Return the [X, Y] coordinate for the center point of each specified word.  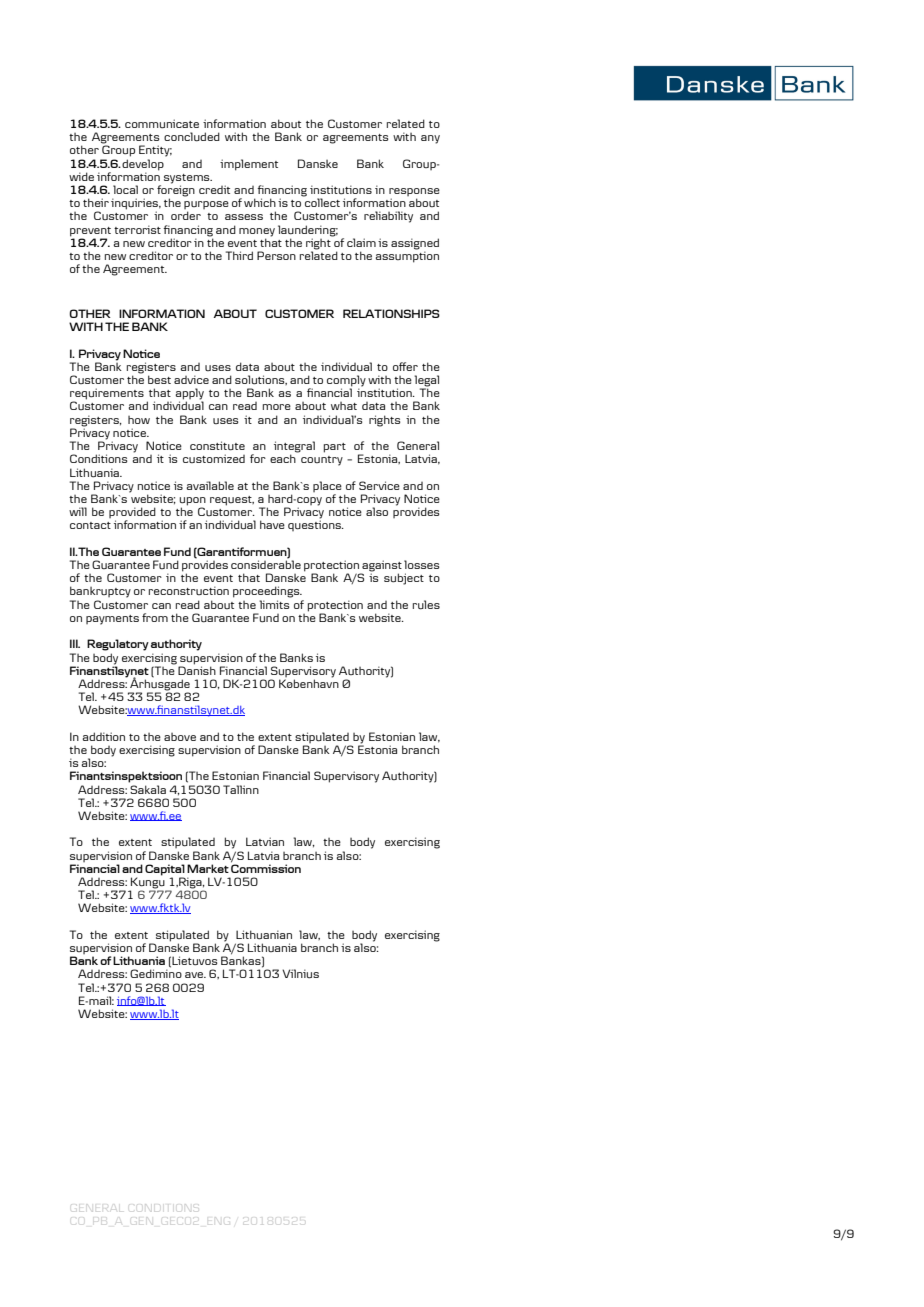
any [430, 139]
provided [132, 514]
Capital [165, 871]
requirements [107, 395]
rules [426, 605]
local [125, 189]
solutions [261, 380]
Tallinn [241, 789]
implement [249, 165]
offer [405, 366]
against [381, 567]
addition [103, 736]
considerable [266, 563]
